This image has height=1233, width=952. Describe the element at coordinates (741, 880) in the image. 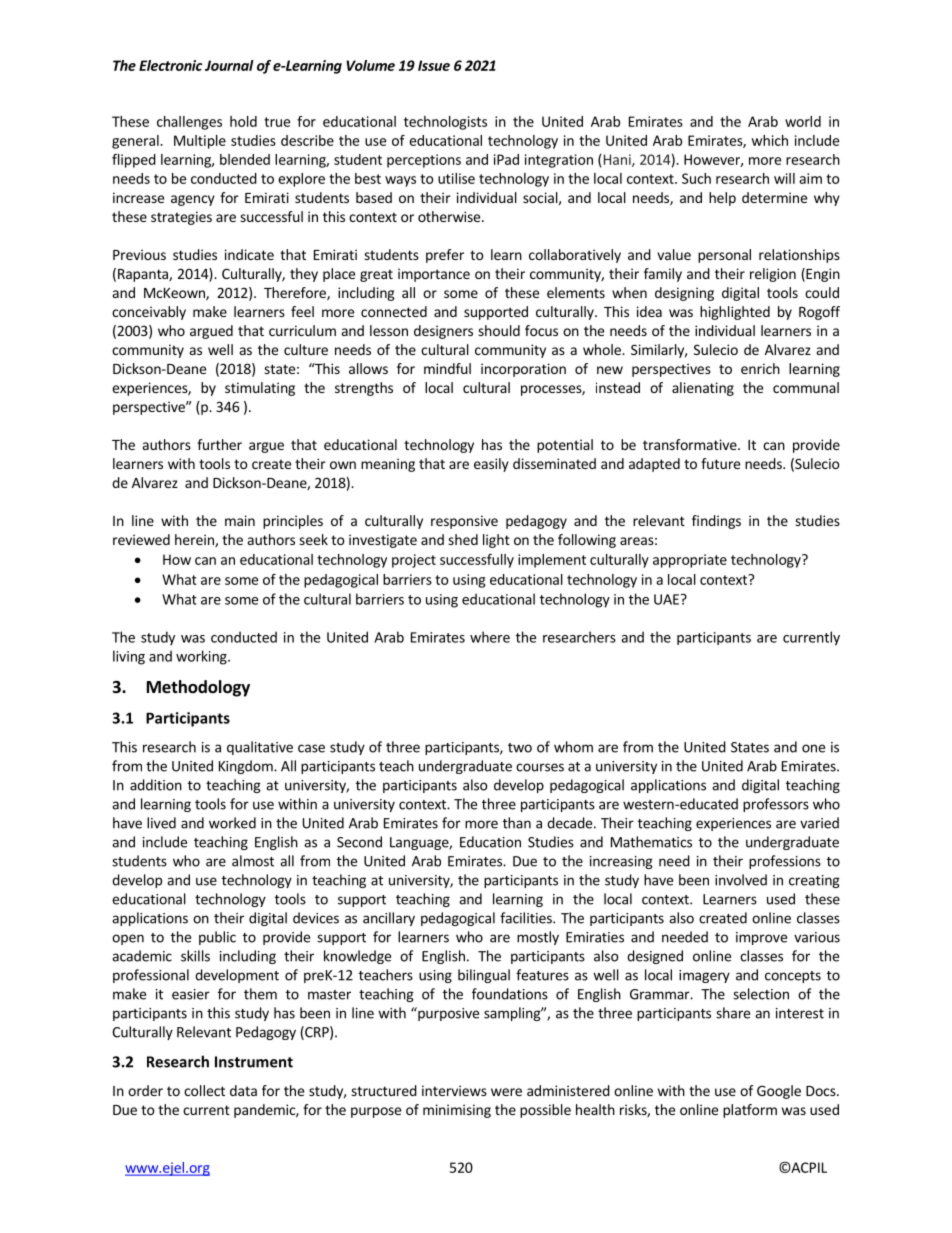

I see `involved` at that location.
